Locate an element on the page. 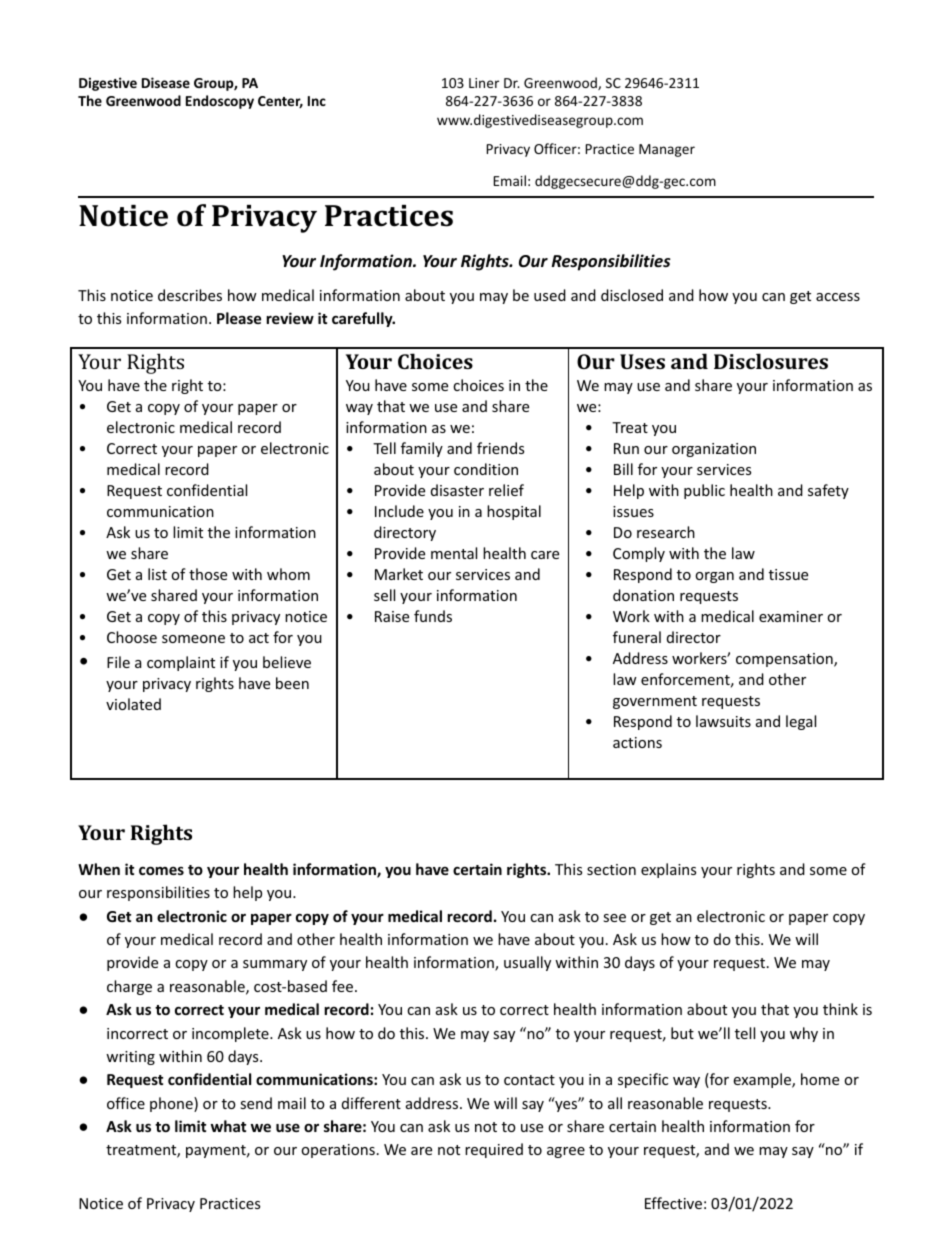 The image size is (952, 1233). Liner is located at coordinates (484, 83).
